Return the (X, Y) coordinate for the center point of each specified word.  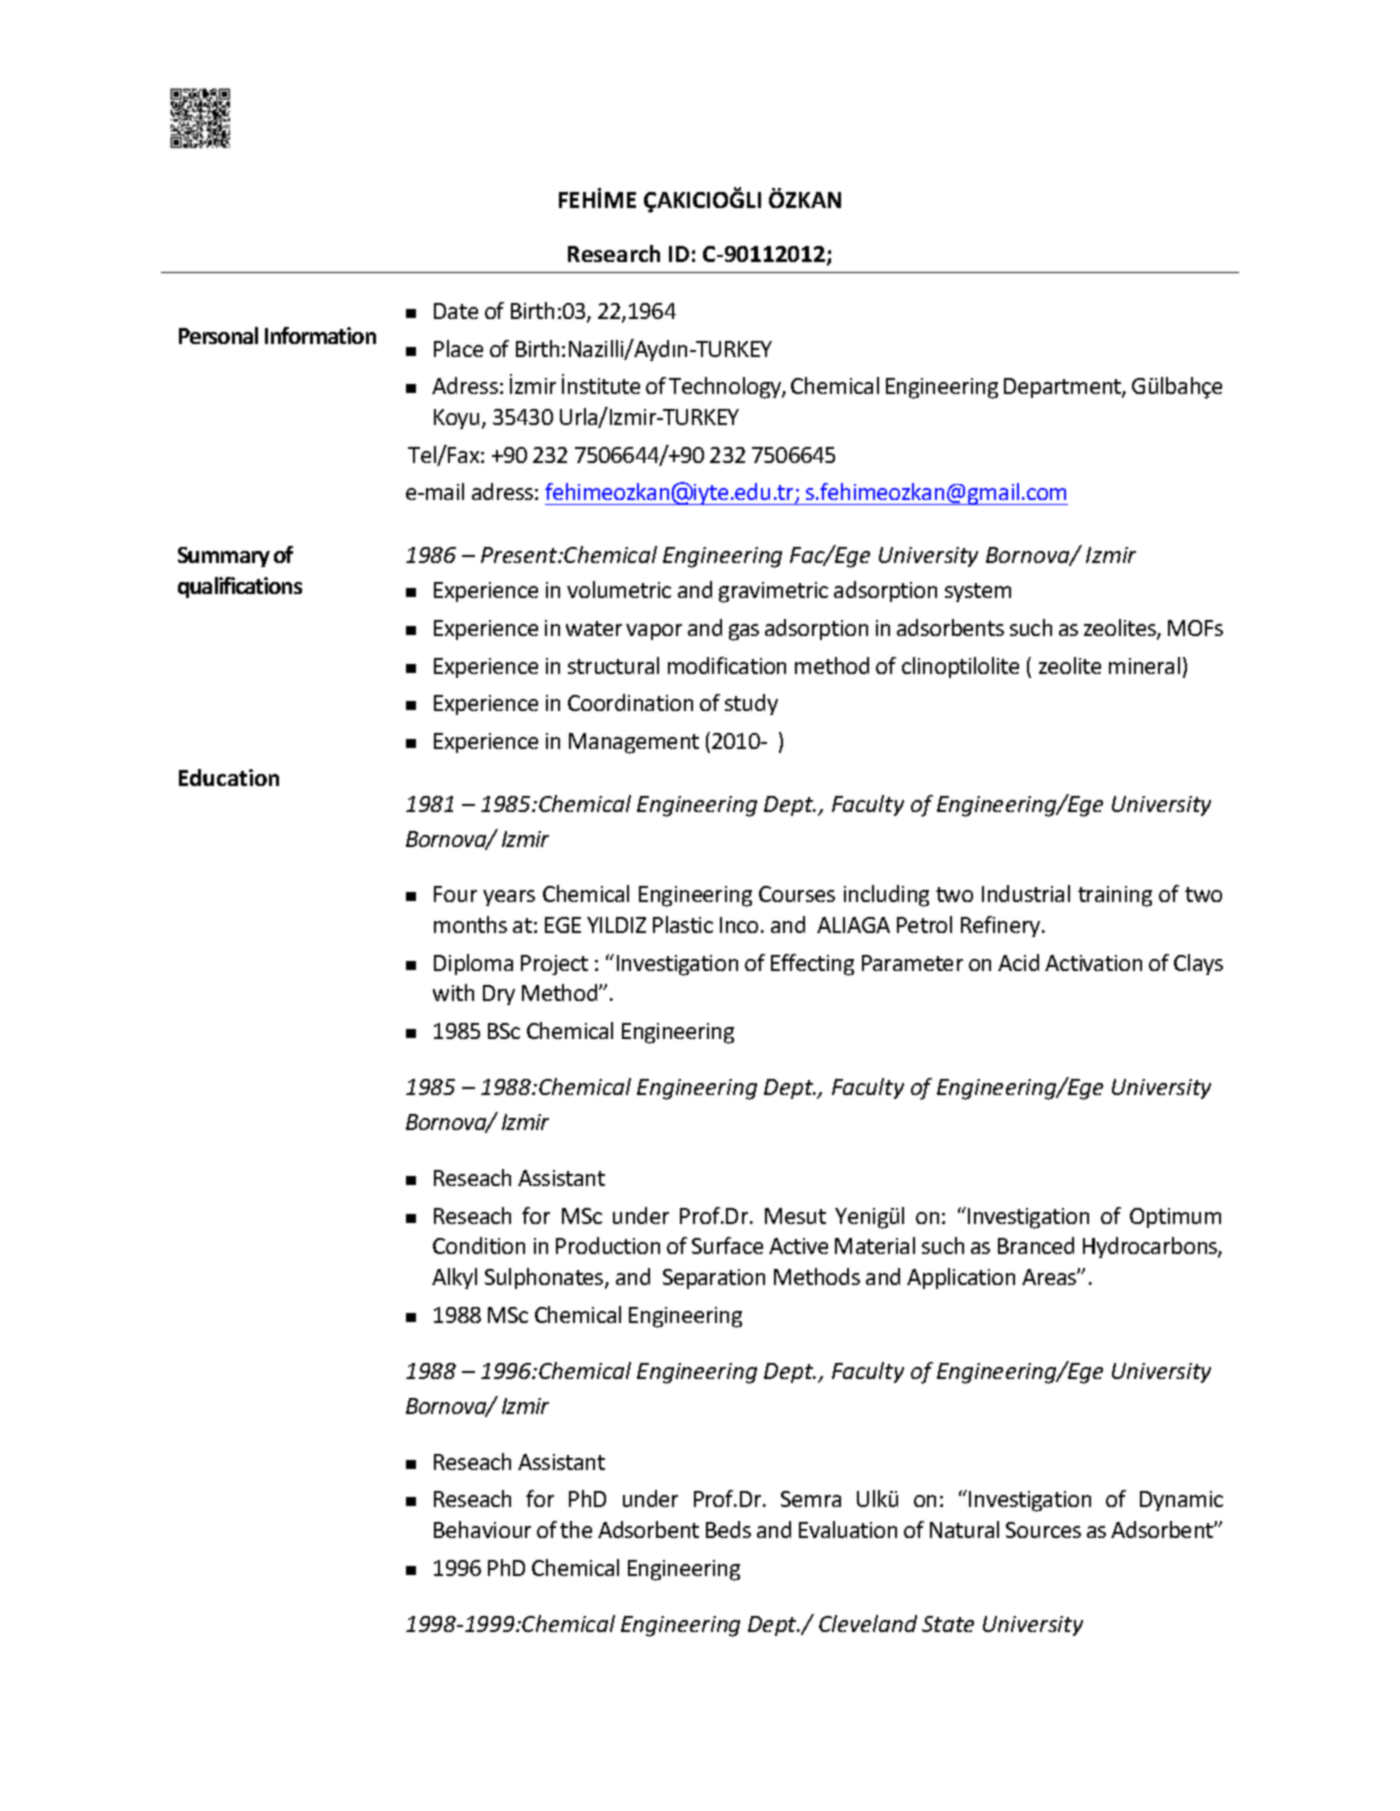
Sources (1043, 1530)
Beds (728, 1529)
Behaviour (482, 1529)
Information (320, 335)
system (978, 592)
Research (614, 253)
